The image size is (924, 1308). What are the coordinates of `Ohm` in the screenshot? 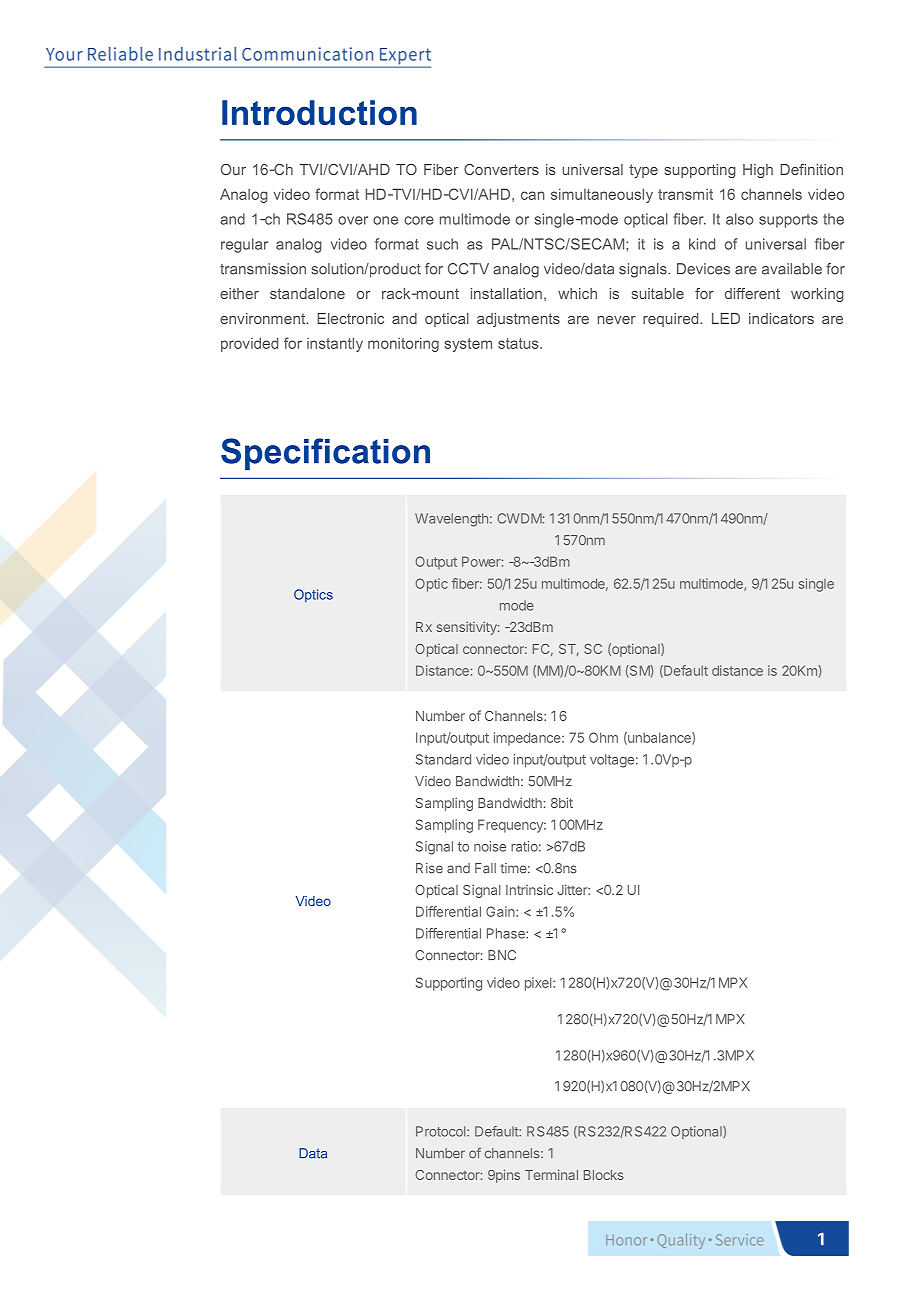 It's located at (603, 737).
